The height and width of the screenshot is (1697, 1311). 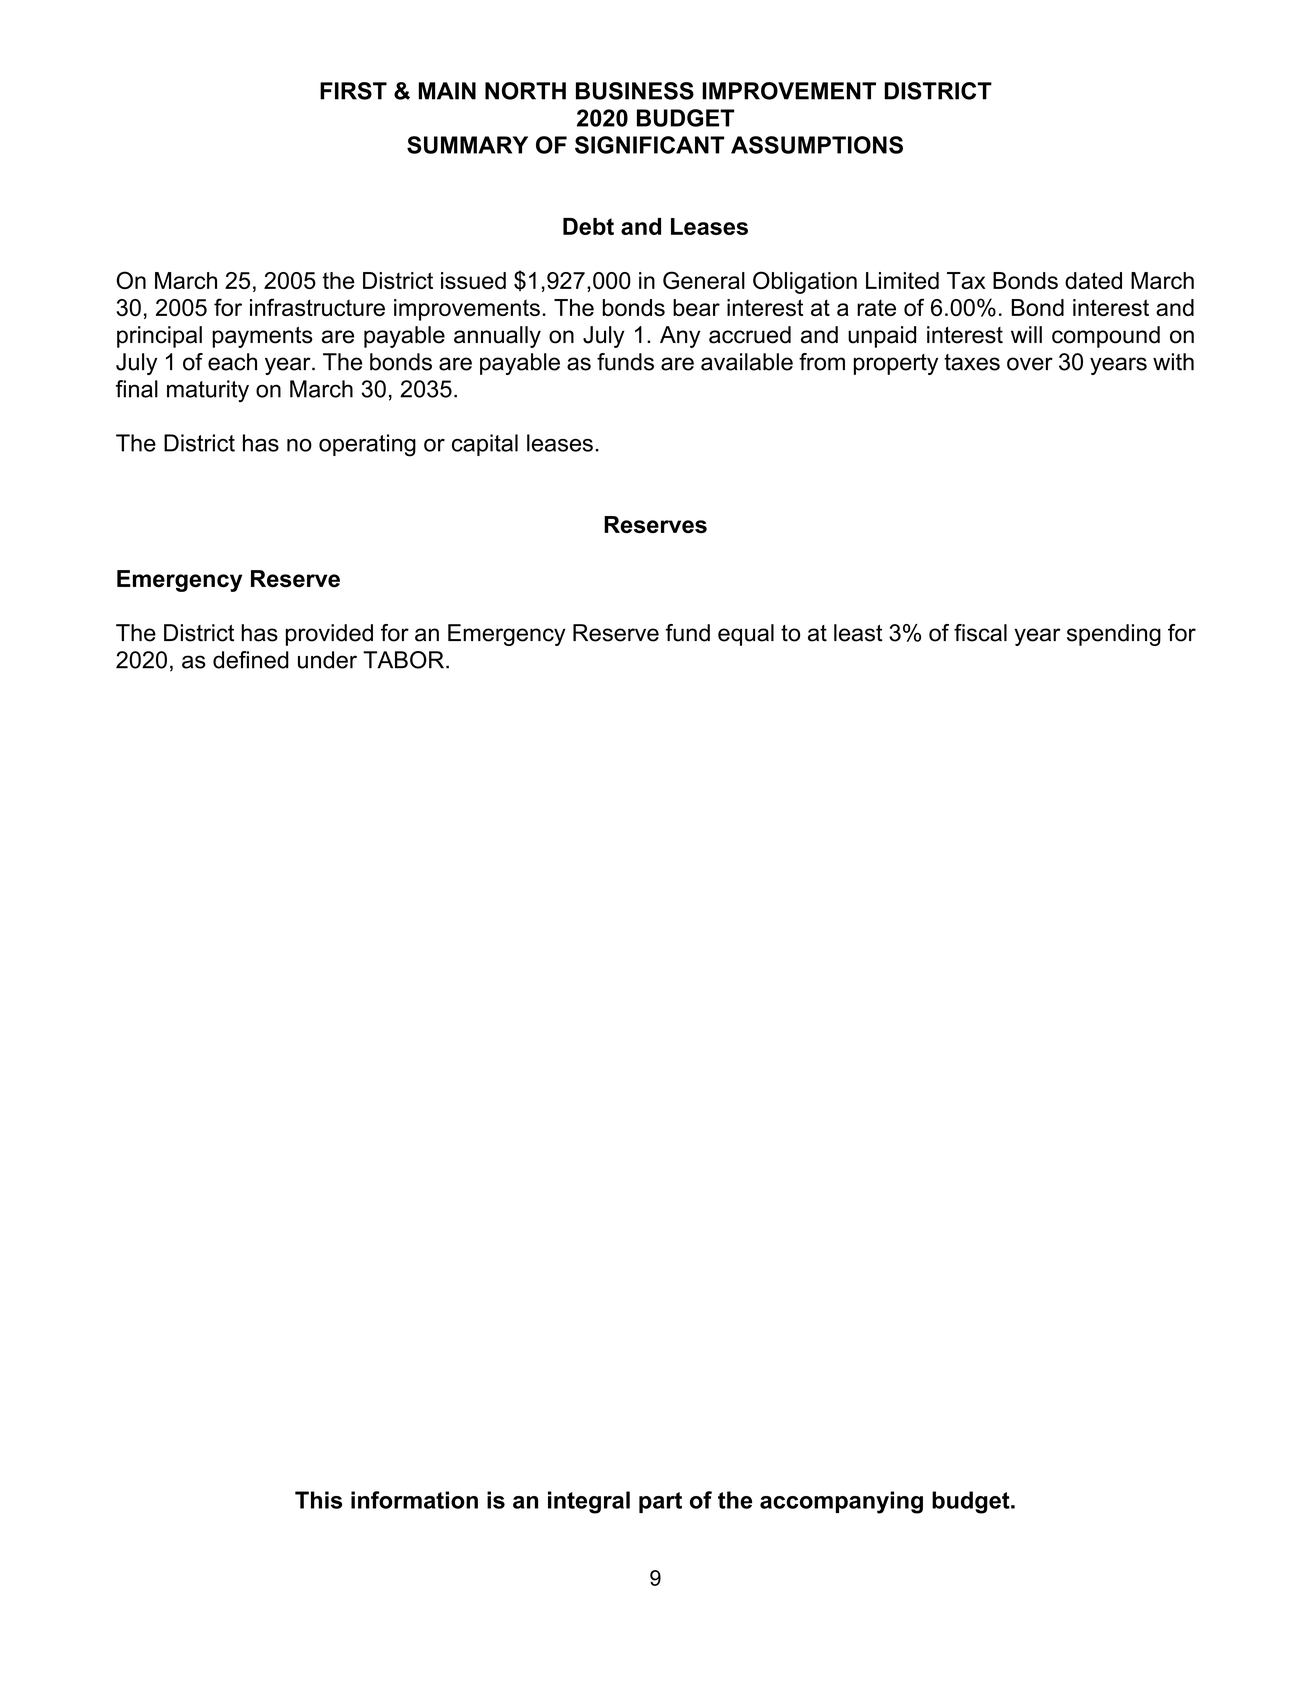 What do you see at coordinates (1114, 635) in the screenshot?
I see `spending` at bounding box center [1114, 635].
